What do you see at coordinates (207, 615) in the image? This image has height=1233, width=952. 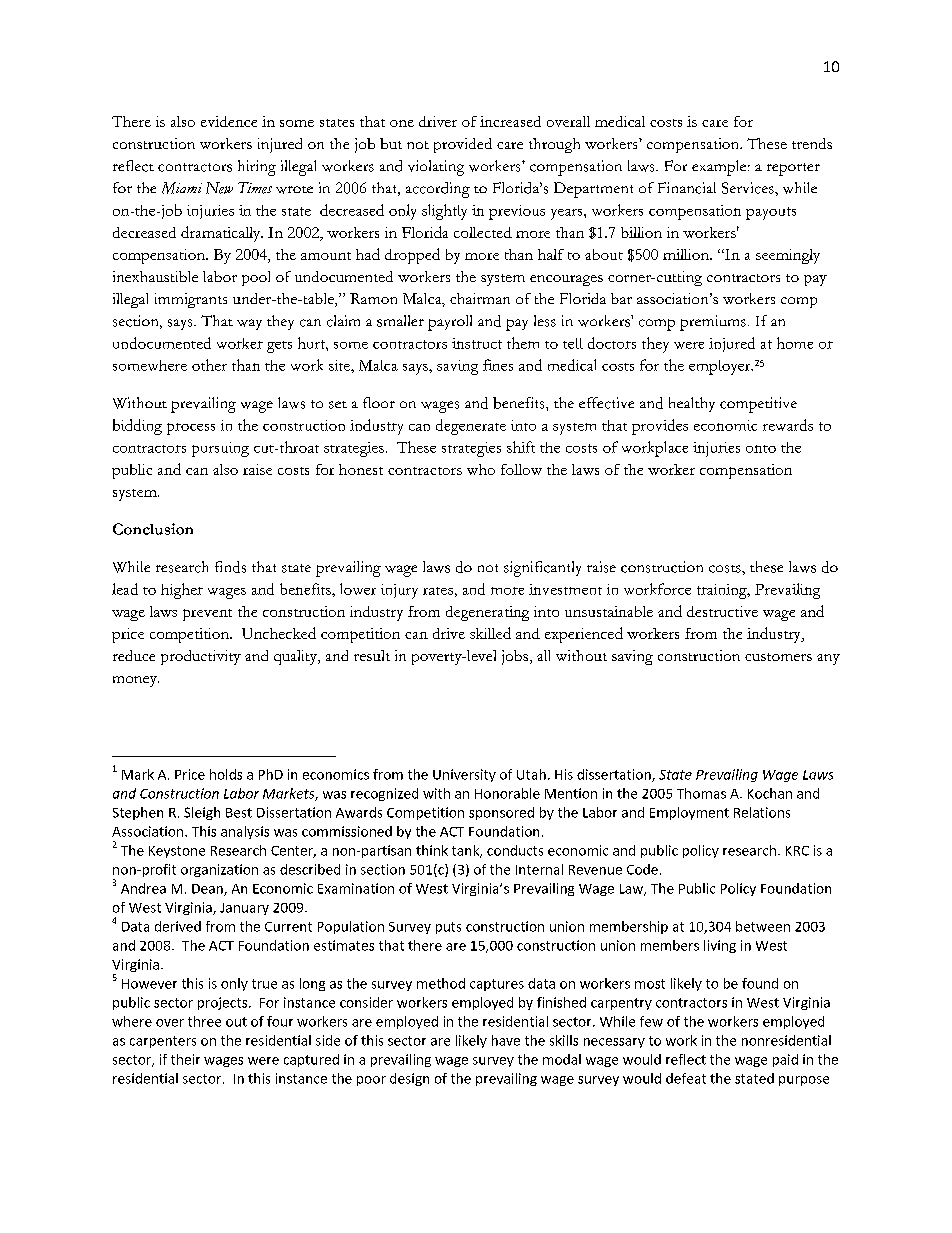 I see `prevent` at bounding box center [207, 615].
